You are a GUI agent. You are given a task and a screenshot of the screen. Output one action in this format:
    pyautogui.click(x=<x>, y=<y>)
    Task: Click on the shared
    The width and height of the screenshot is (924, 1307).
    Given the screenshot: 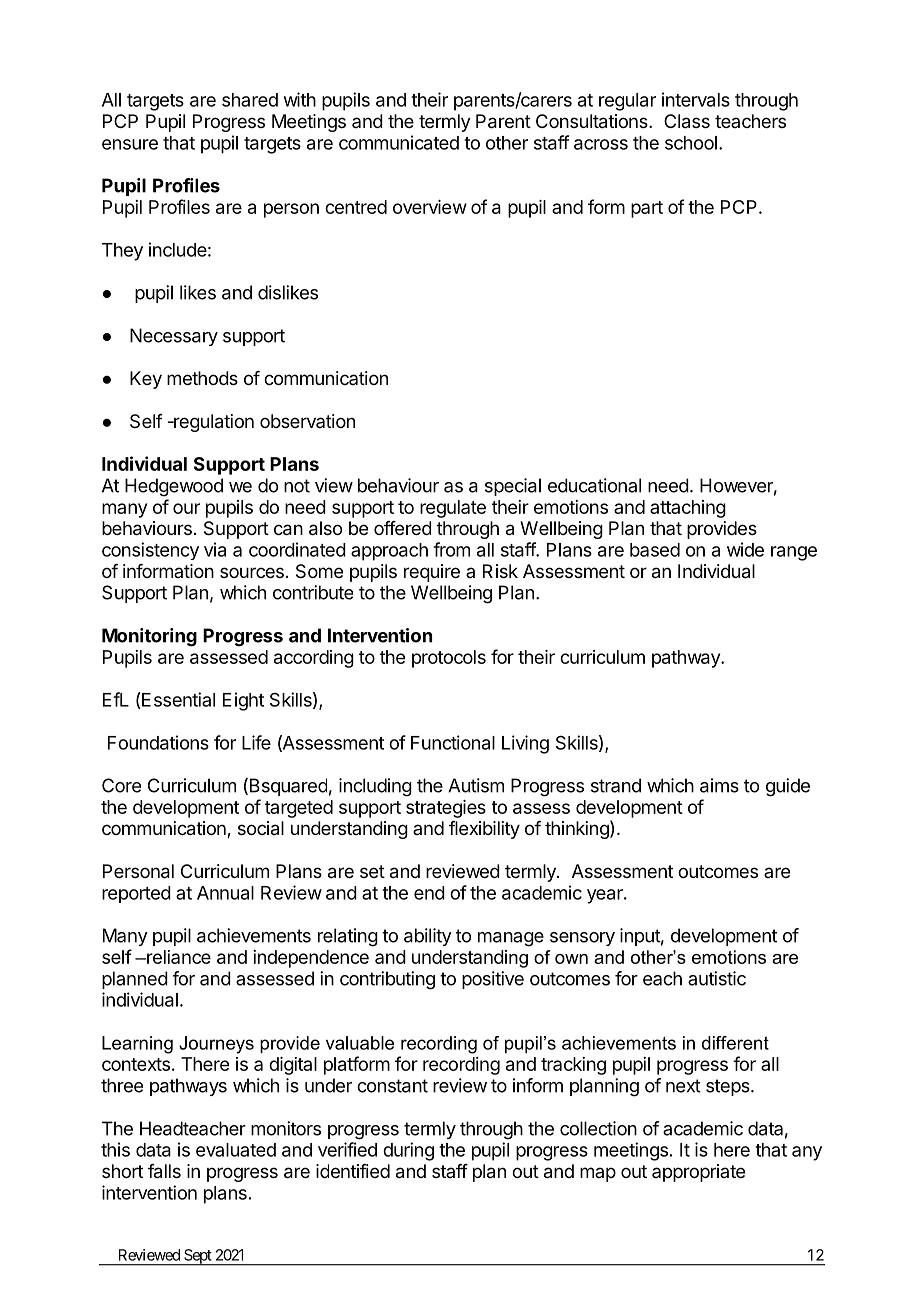 What is the action you would take?
    pyautogui.click(x=250, y=100)
